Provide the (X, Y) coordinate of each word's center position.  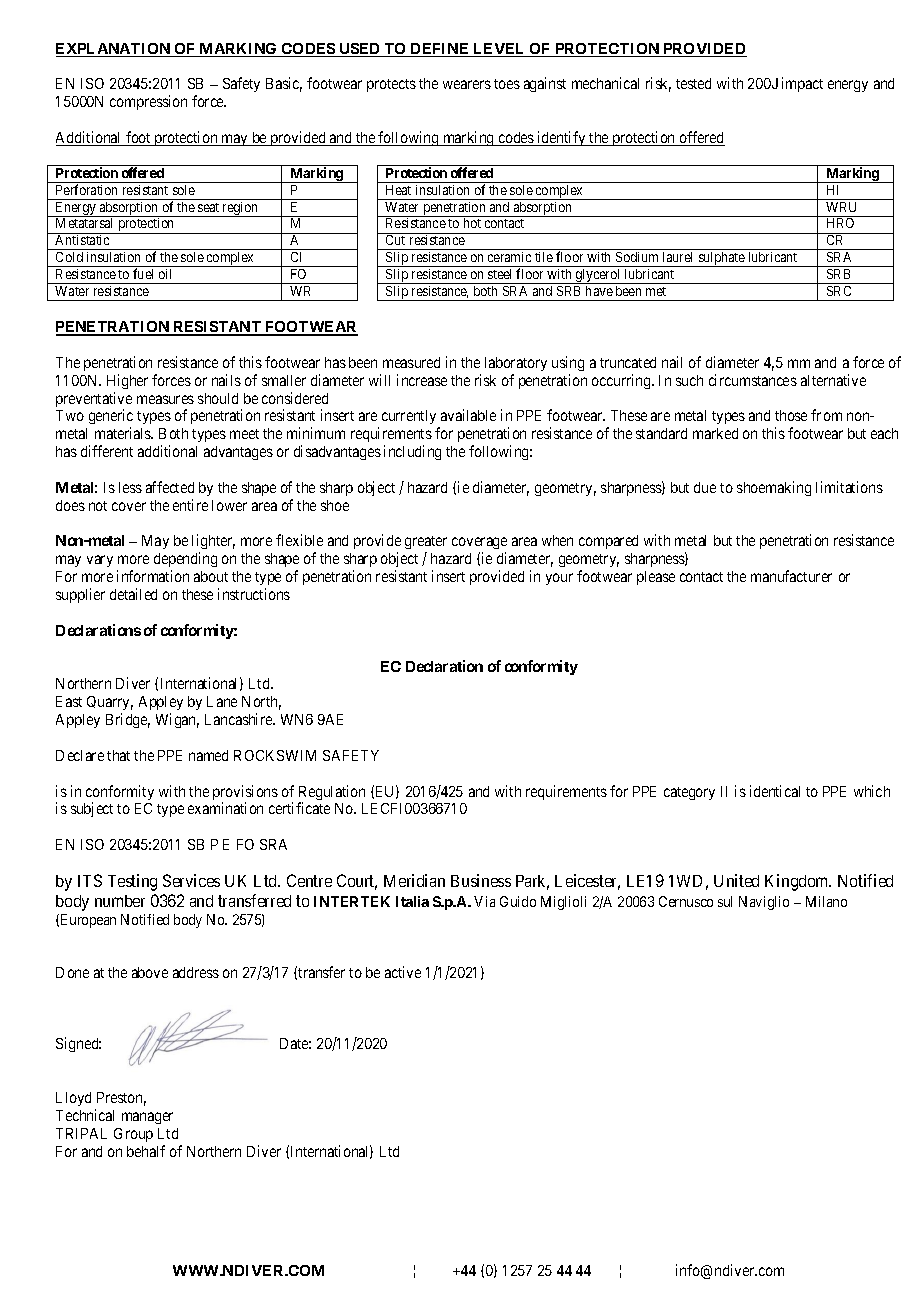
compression (148, 102)
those (791, 415)
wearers (467, 84)
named (208, 755)
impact (802, 84)
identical (775, 791)
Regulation (332, 794)
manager (147, 1118)
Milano (826, 901)
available (468, 415)
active (403, 972)
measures (165, 399)
